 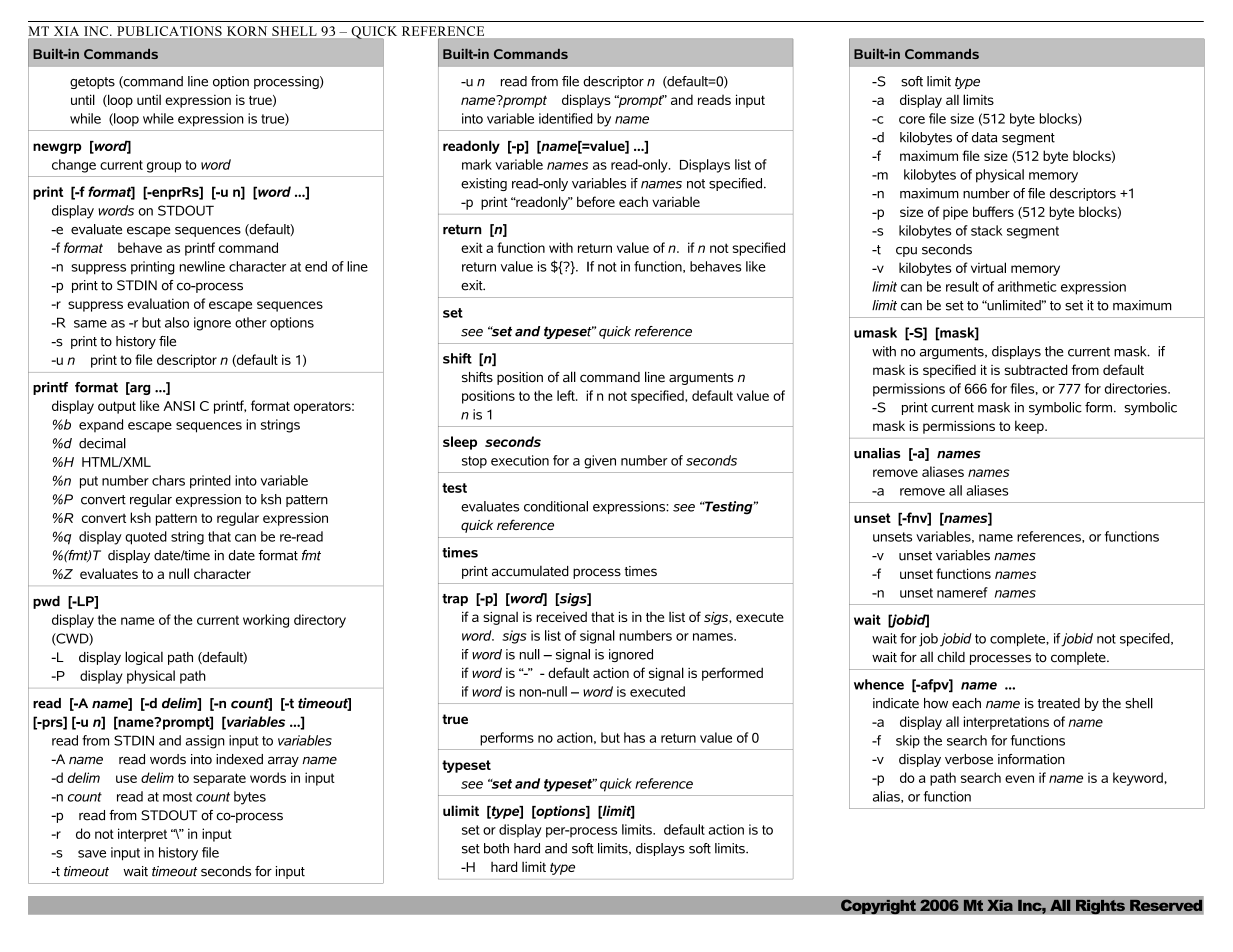 I want to click on left, so click(x=567, y=395).
